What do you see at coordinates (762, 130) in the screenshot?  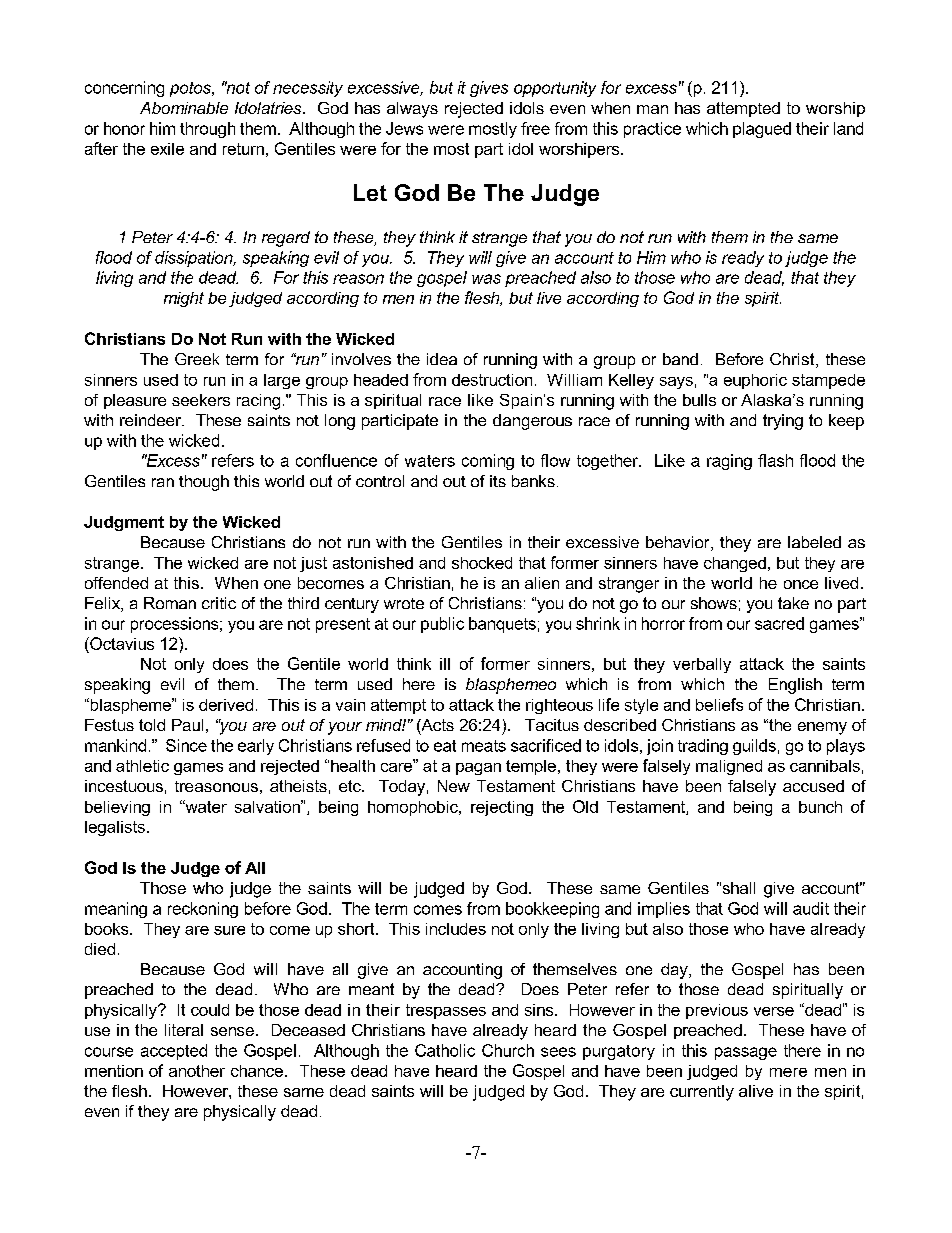 I see `plagued` at bounding box center [762, 130].
